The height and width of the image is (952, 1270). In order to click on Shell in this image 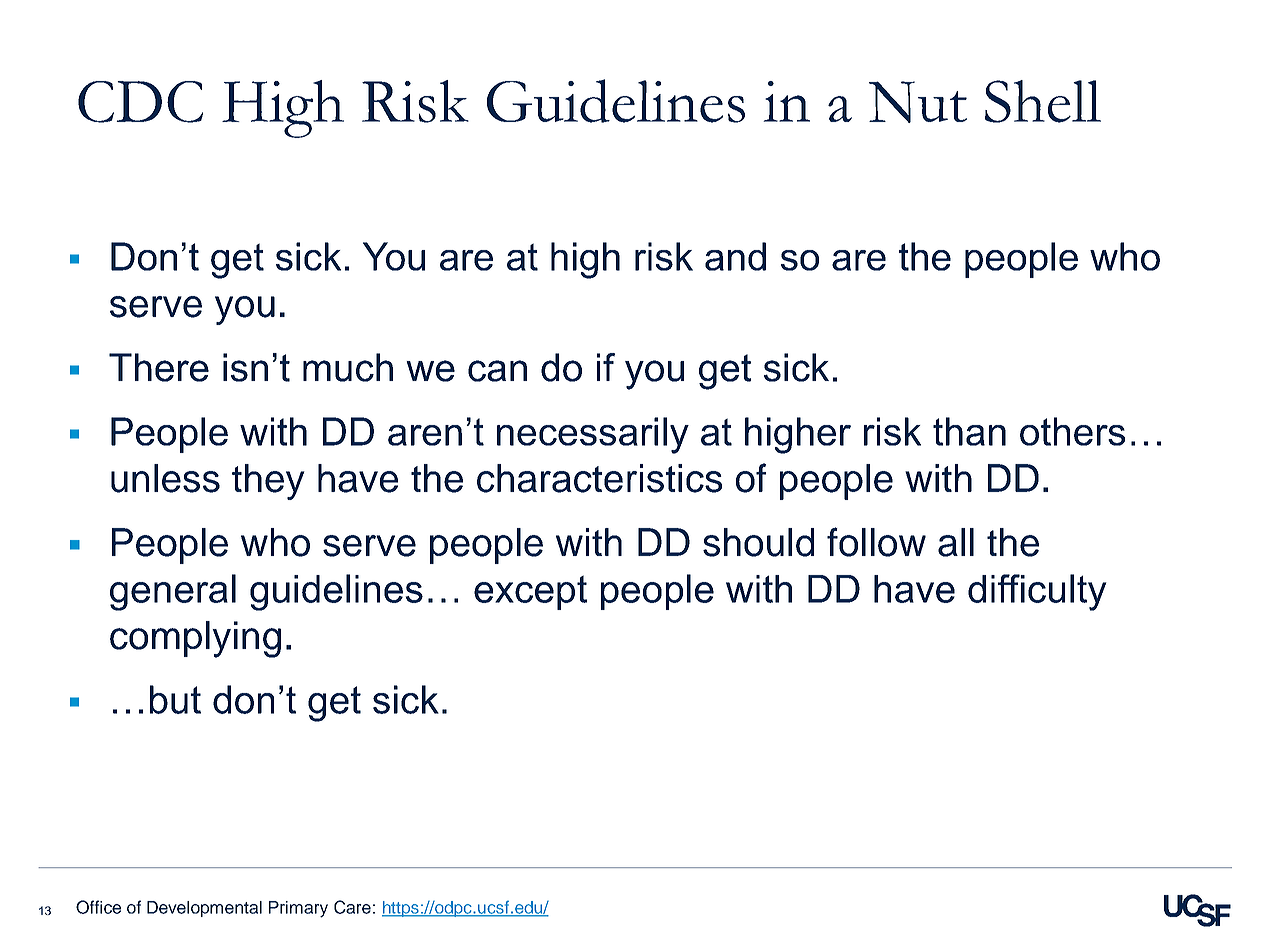, I will do `click(1043, 101)`.
